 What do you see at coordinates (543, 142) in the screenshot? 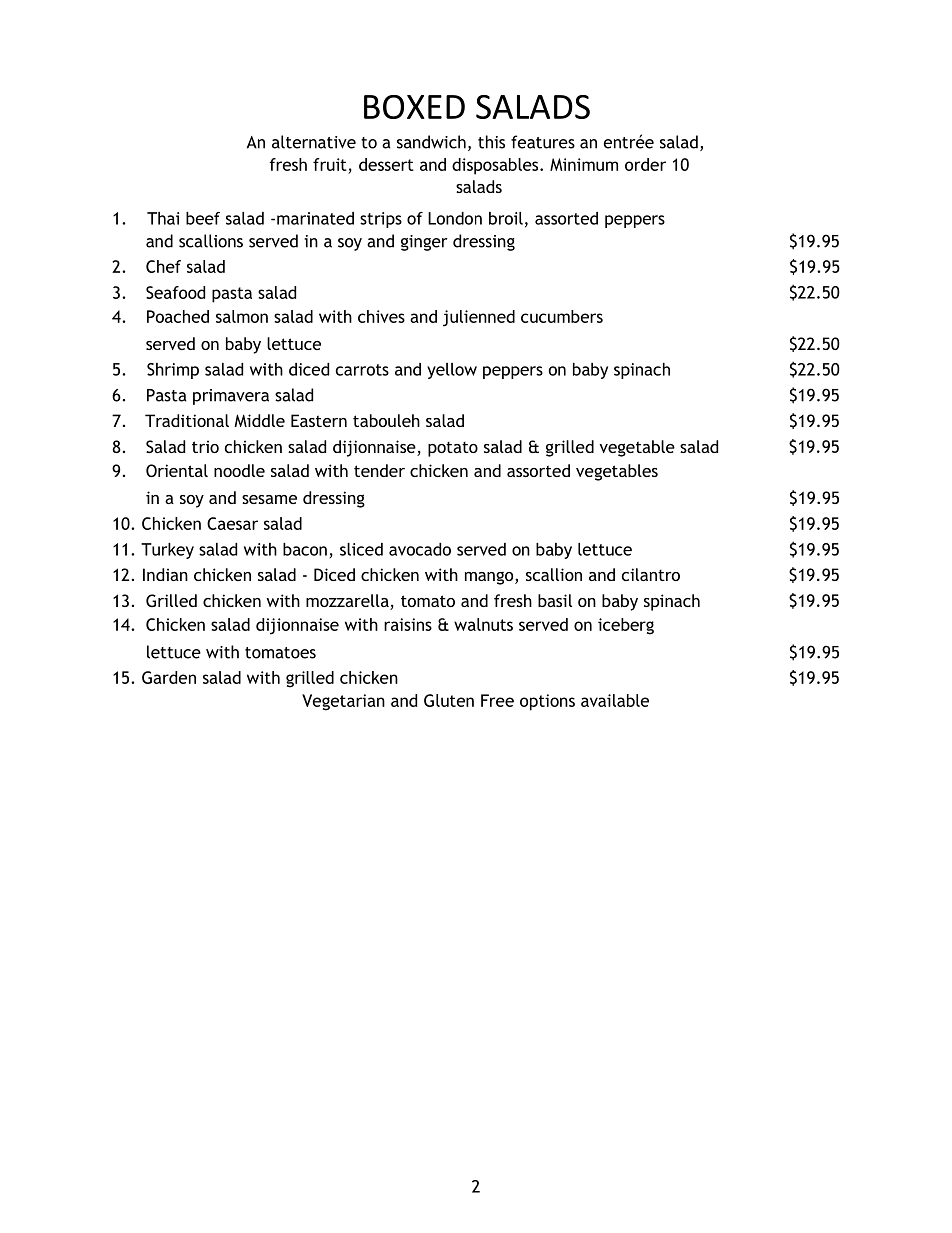
I see `features` at bounding box center [543, 142].
